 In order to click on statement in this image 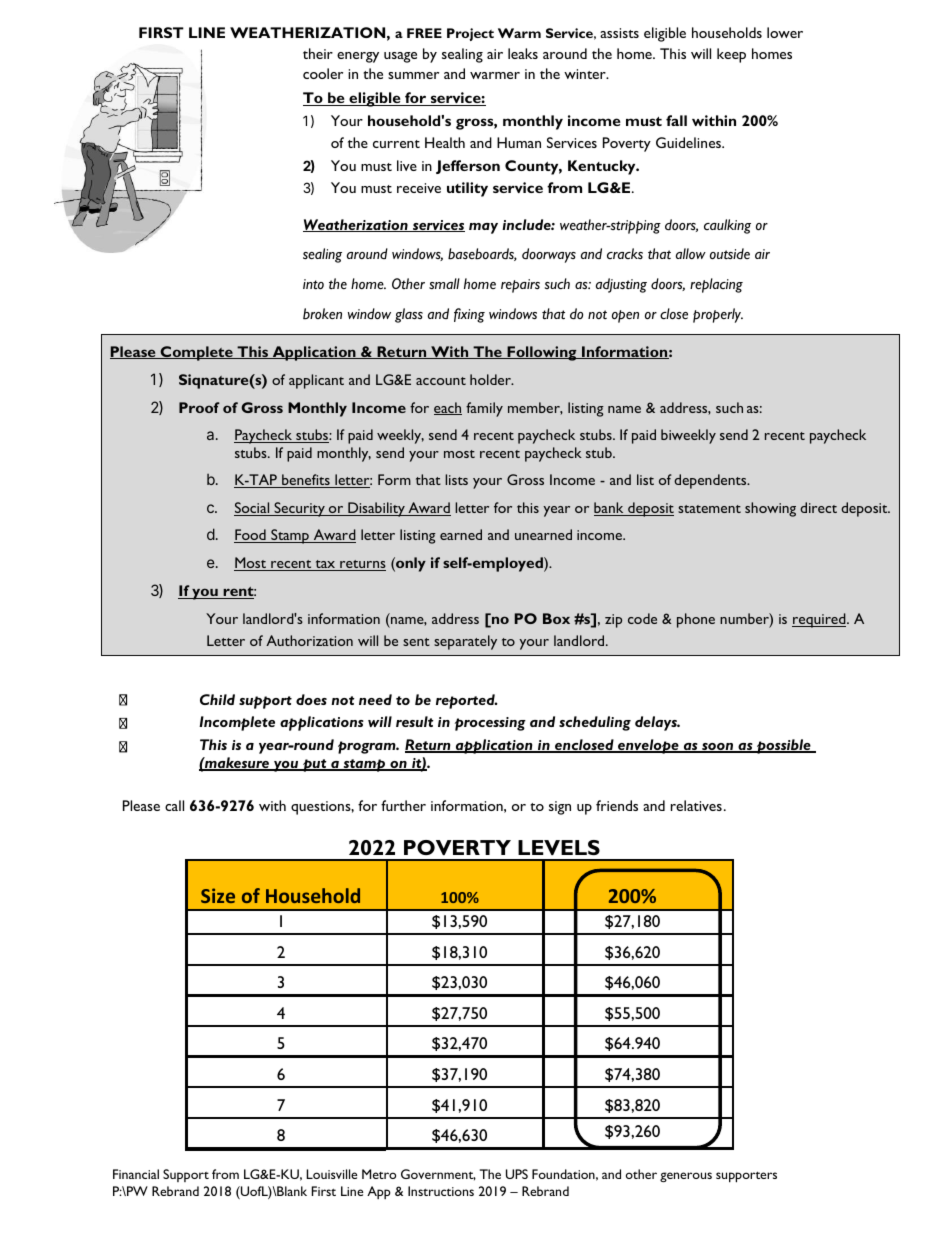, I will do `click(709, 509)`.
